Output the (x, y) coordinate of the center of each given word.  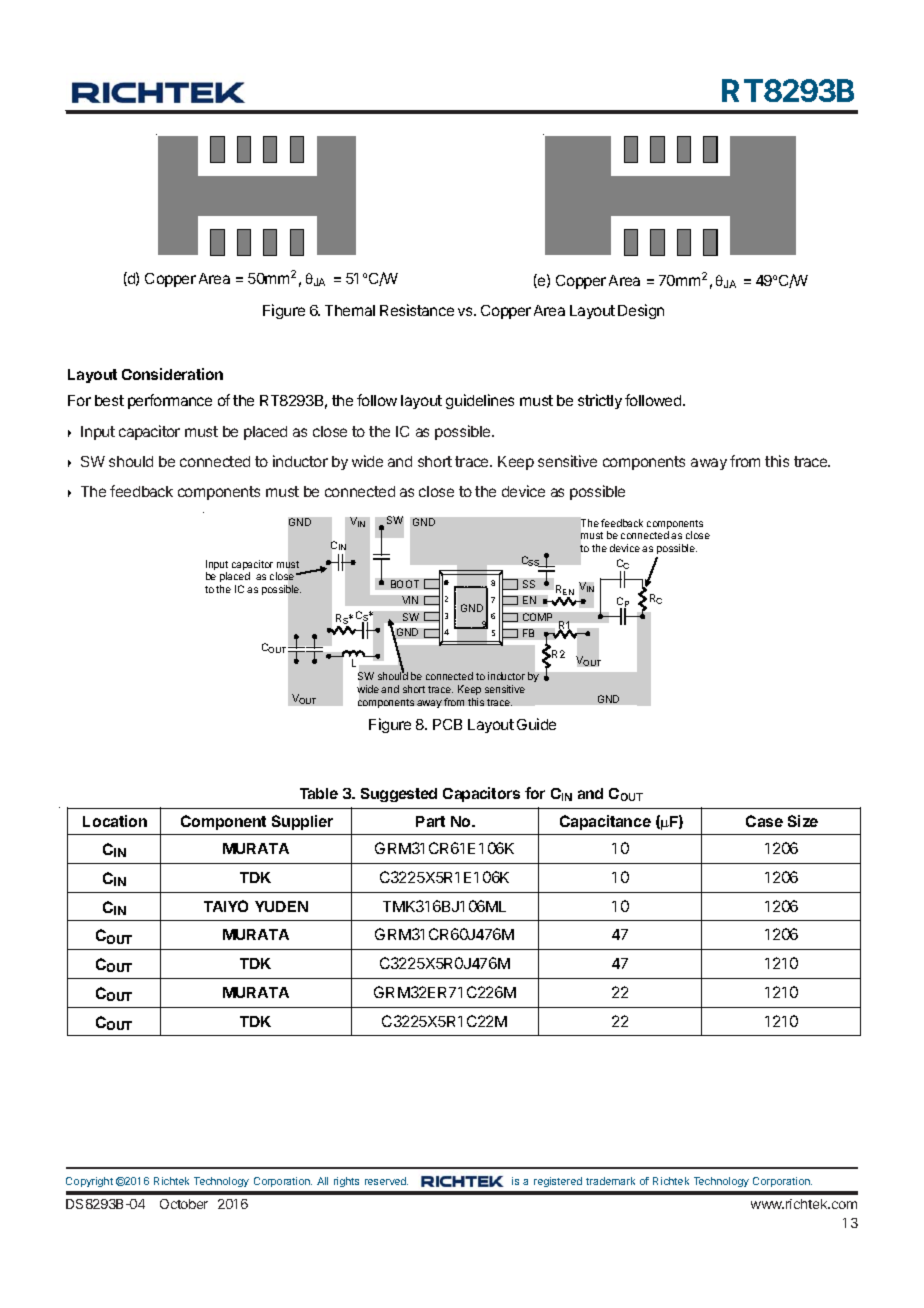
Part (430, 821)
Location (115, 821)
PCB (447, 724)
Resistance (417, 310)
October (184, 1204)
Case (764, 821)
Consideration (172, 374)
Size (803, 821)
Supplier (302, 822)
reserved (386, 1181)
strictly (600, 401)
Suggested (399, 795)
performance (170, 401)
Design (641, 311)
